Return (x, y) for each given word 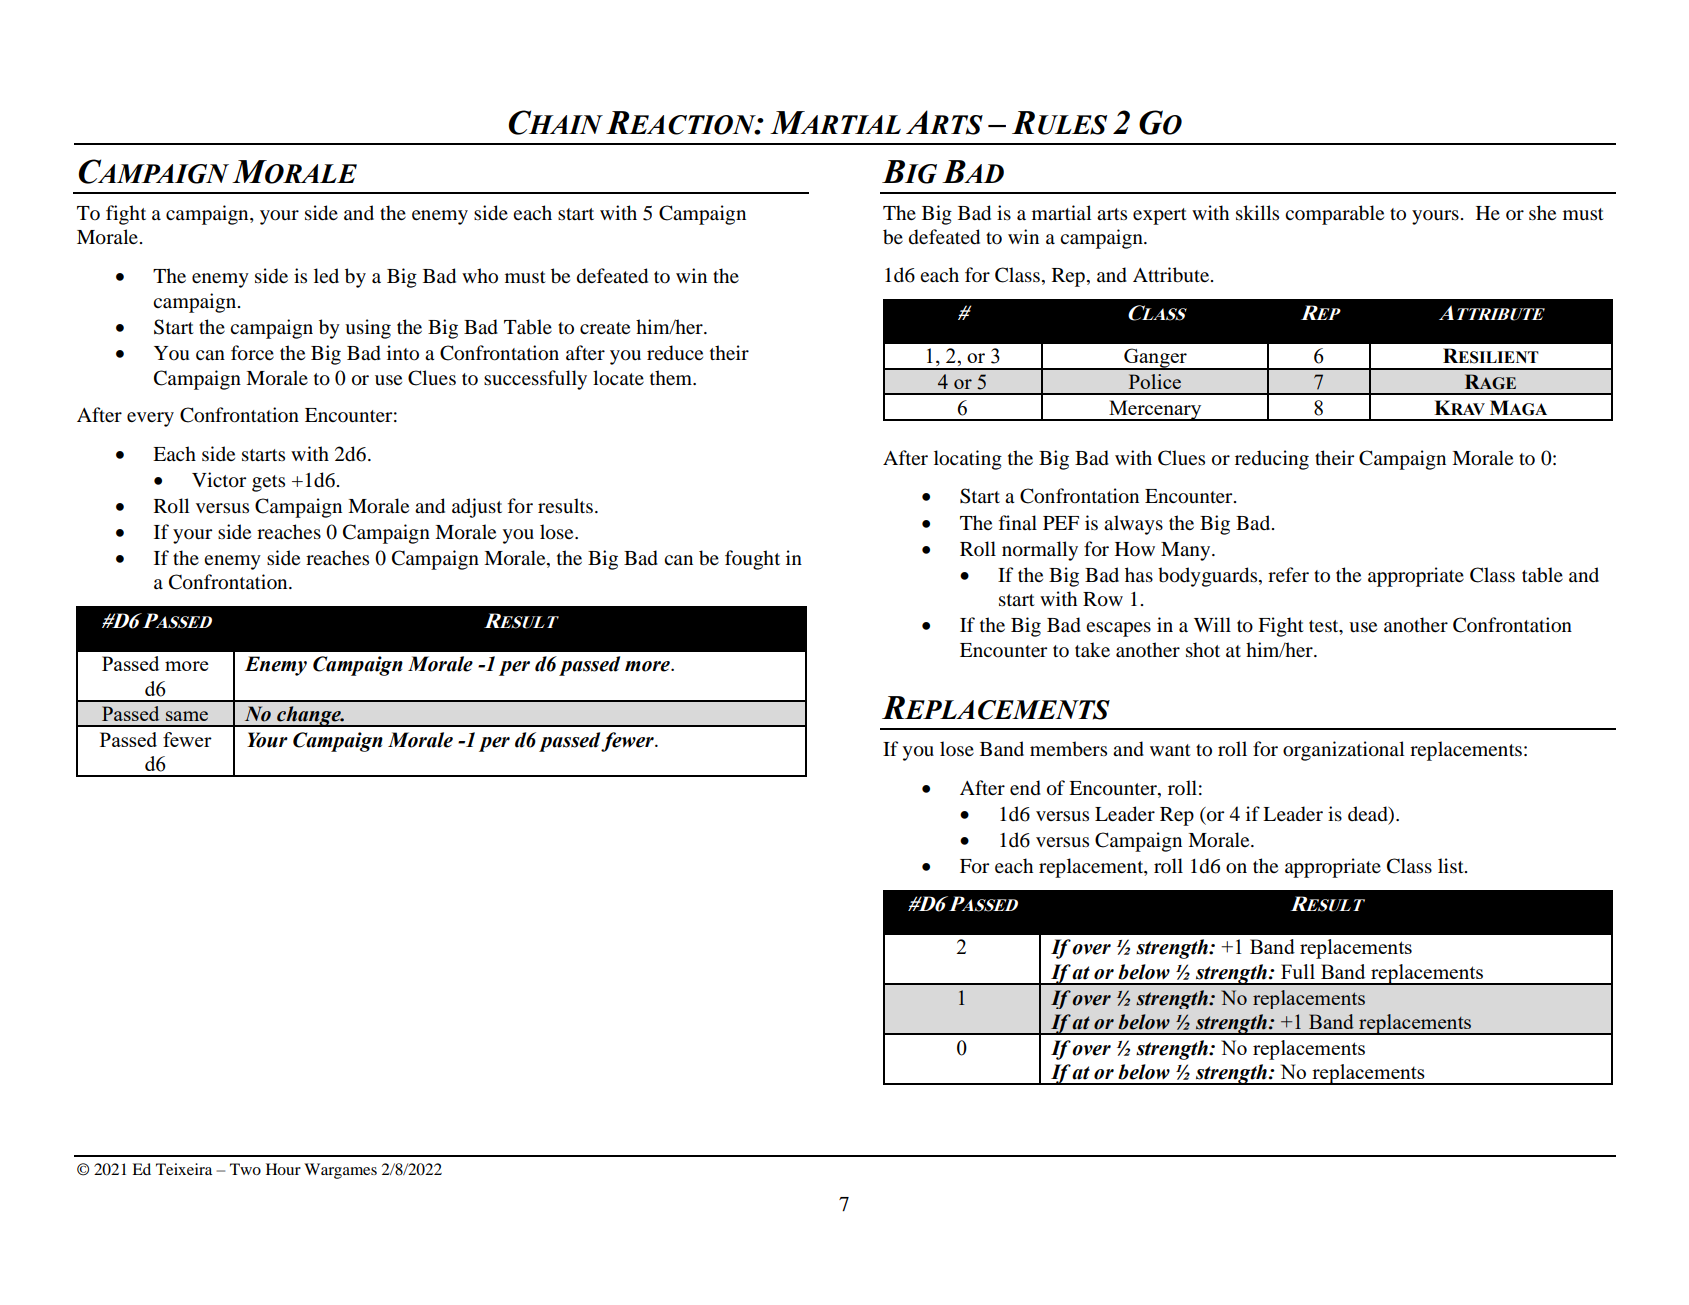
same (187, 716)
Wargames (340, 1171)
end (1025, 788)
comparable (1334, 215)
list (1452, 866)
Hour (283, 1169)
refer (1288, 574)
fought (752, 560)
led (326, 275)
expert (1160, 216)
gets (268, 483)
